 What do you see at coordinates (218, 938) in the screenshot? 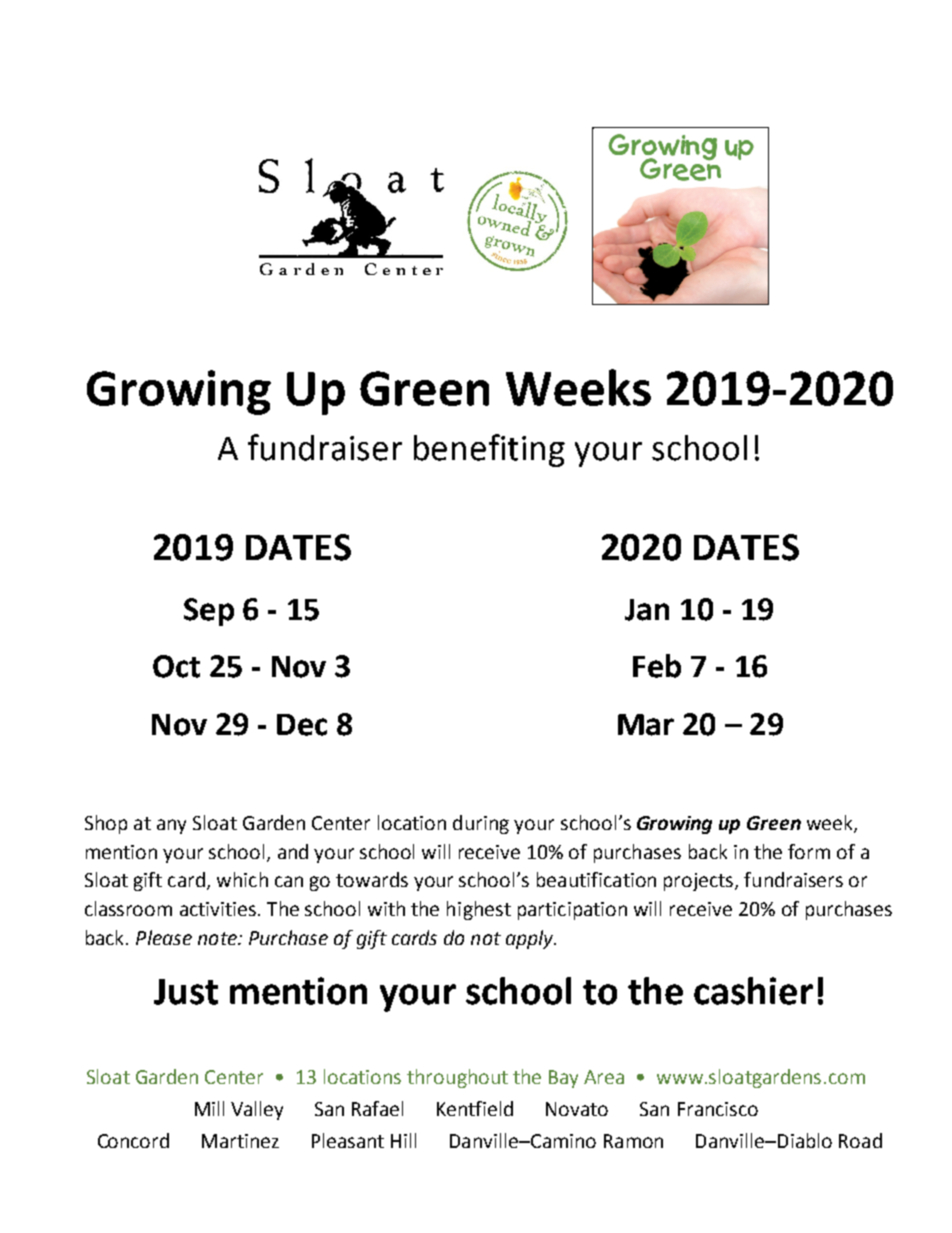
I see `note` at bounding box center [218, 938].
